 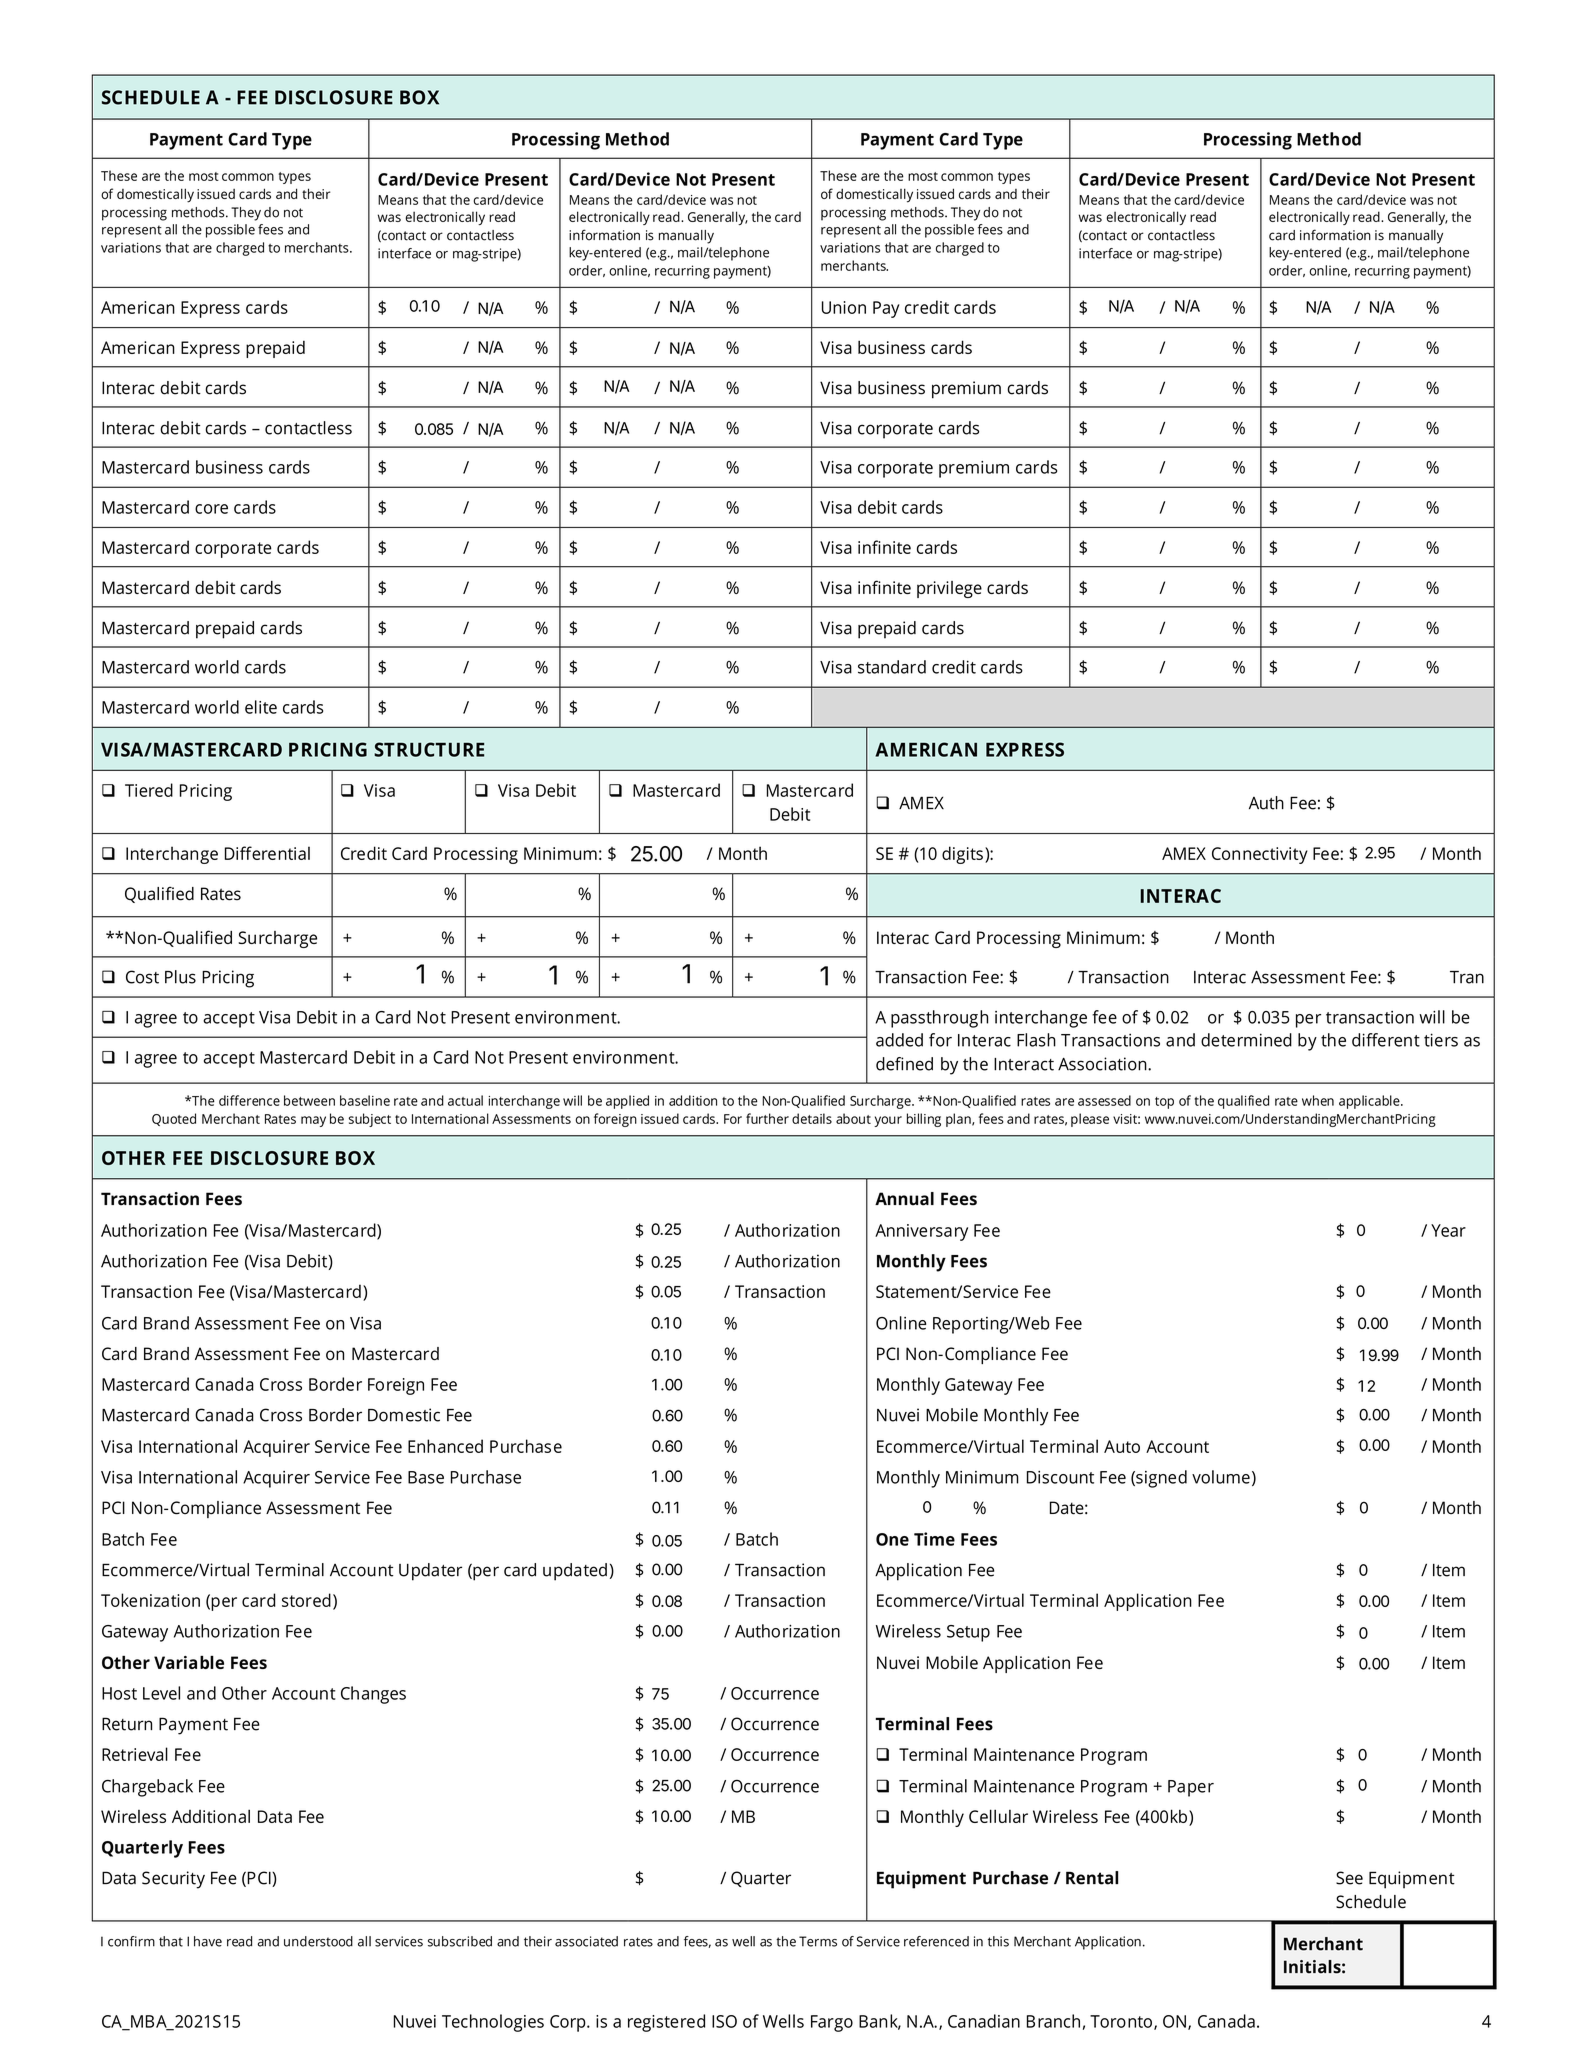 What do you see at coordinates (313, 1121) in the page?
I see `may` at bounding box center [313, 1121].
